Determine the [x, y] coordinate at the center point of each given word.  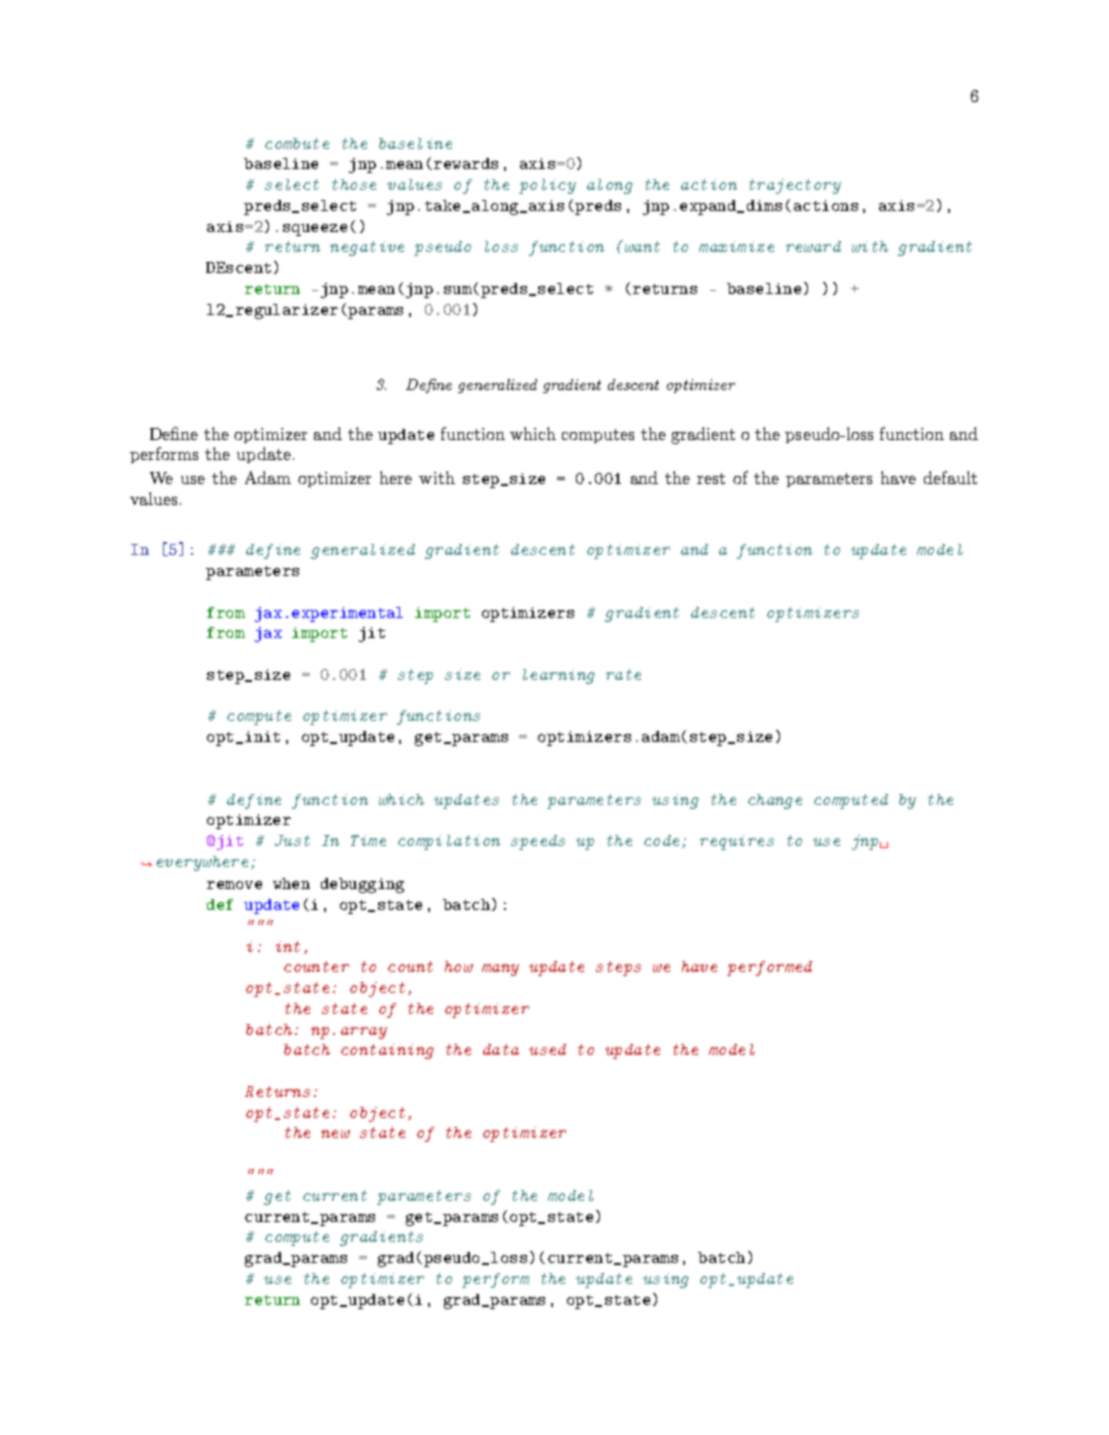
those [354, 184]
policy [547, 186]
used [547, 1049]
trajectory [795, 186]
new [335, 1134]
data [501, 1049]
